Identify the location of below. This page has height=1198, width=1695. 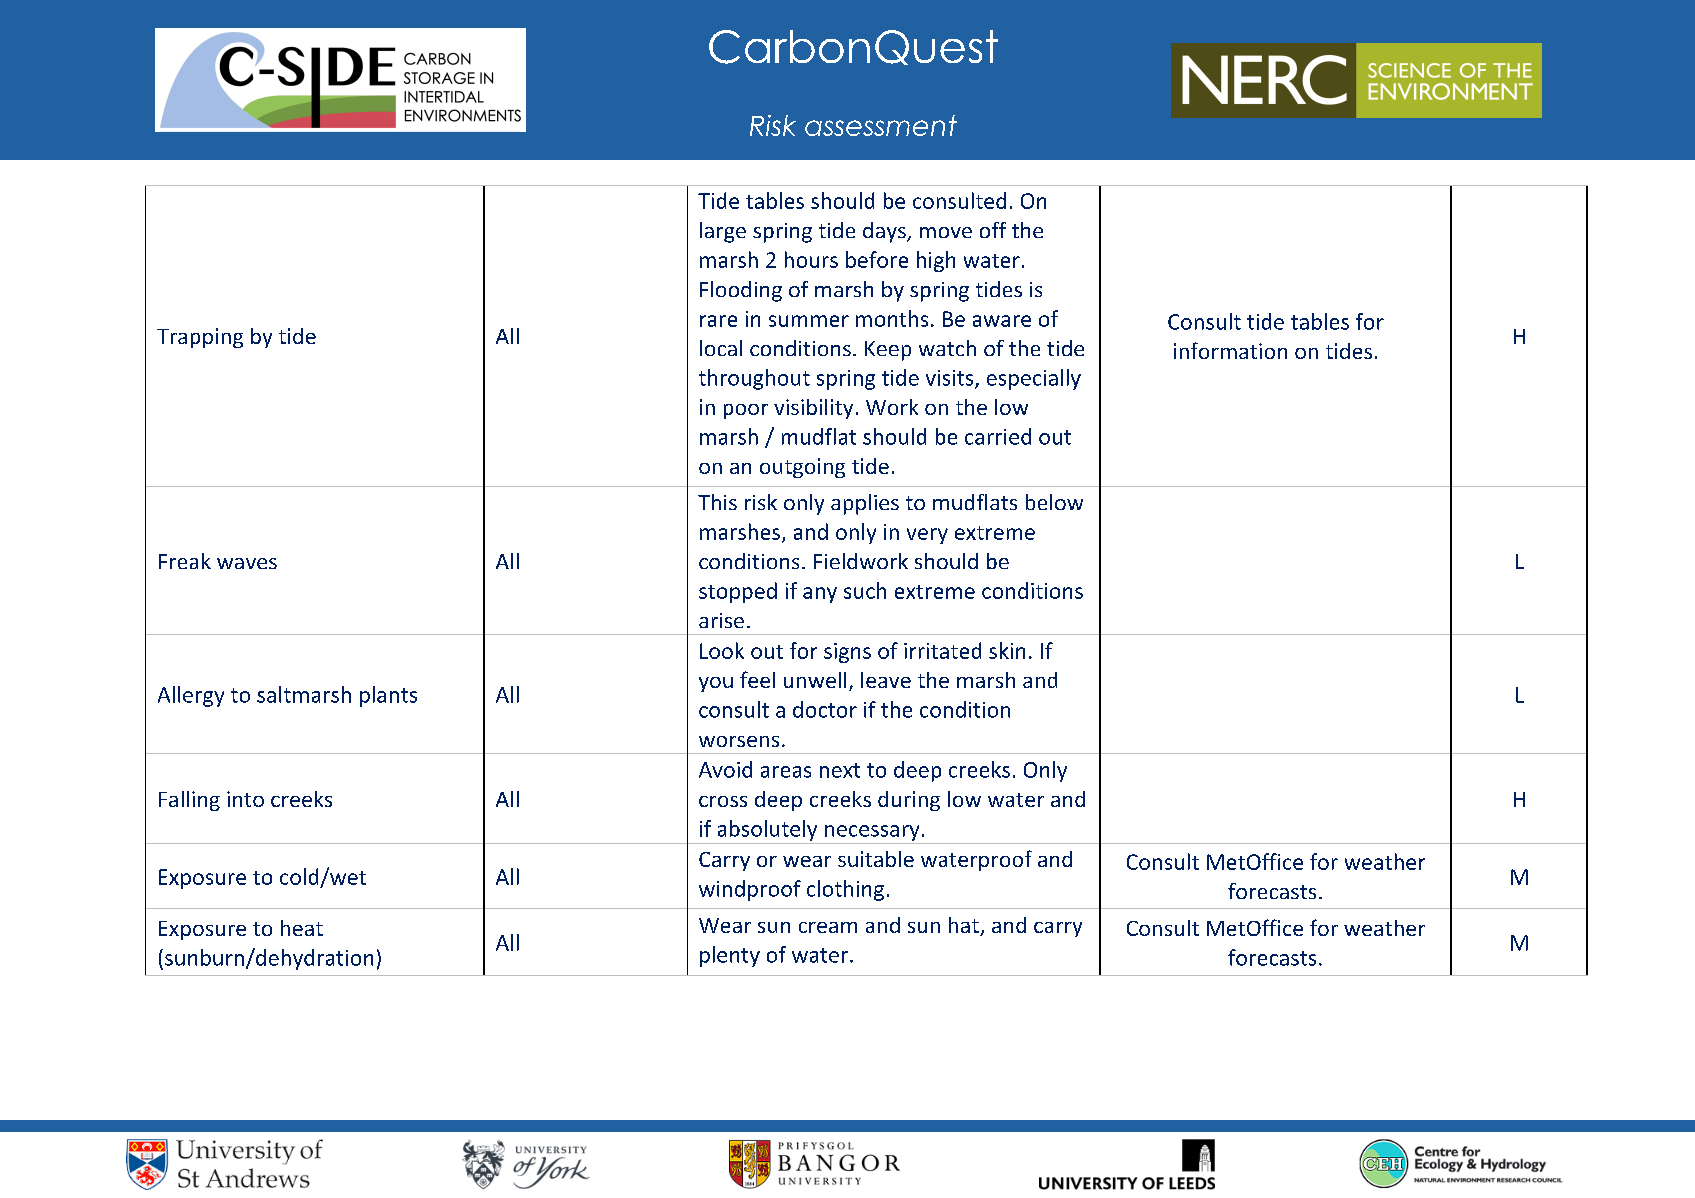
(1054, 502).
